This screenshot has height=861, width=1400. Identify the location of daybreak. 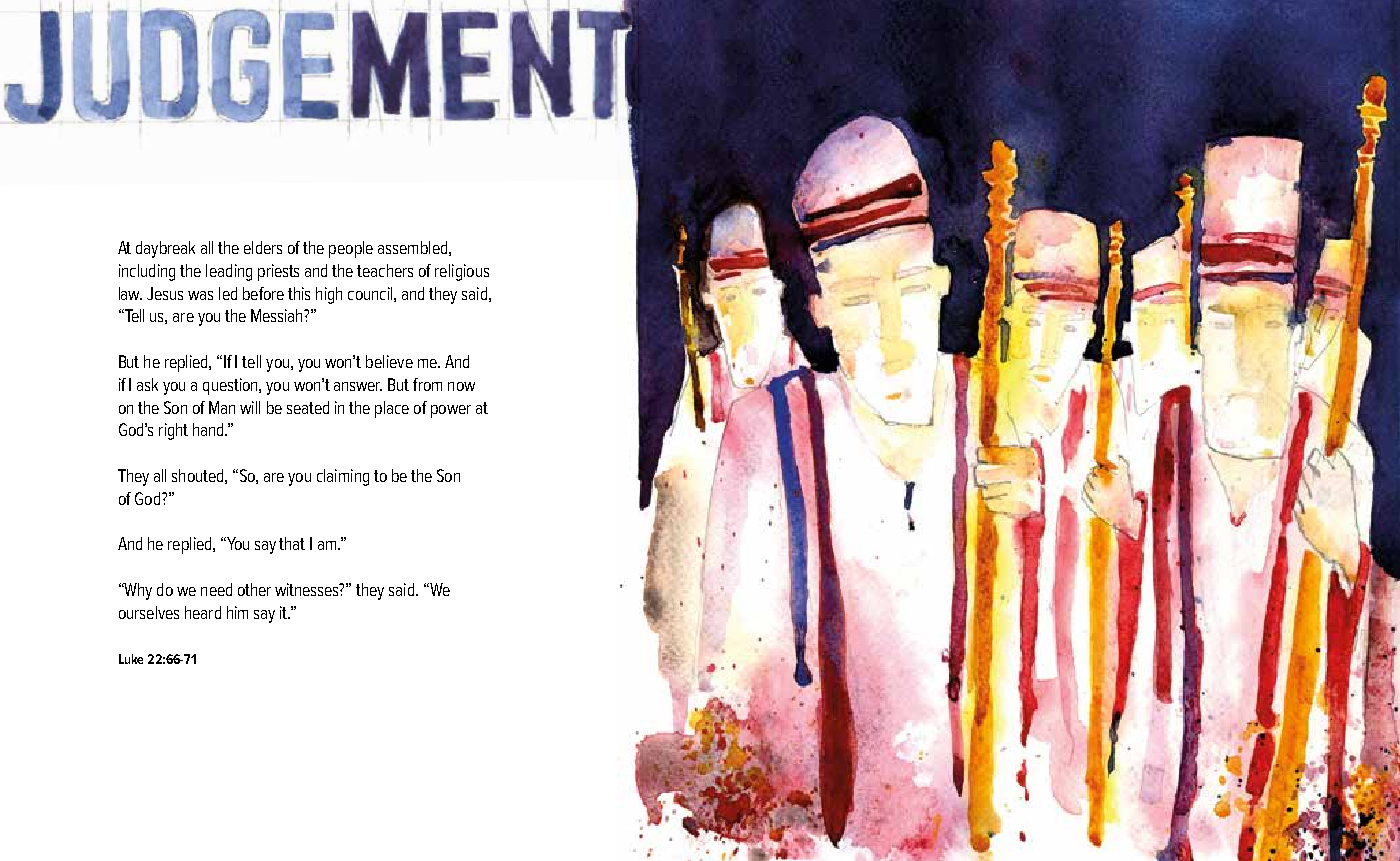
(165, 249).
